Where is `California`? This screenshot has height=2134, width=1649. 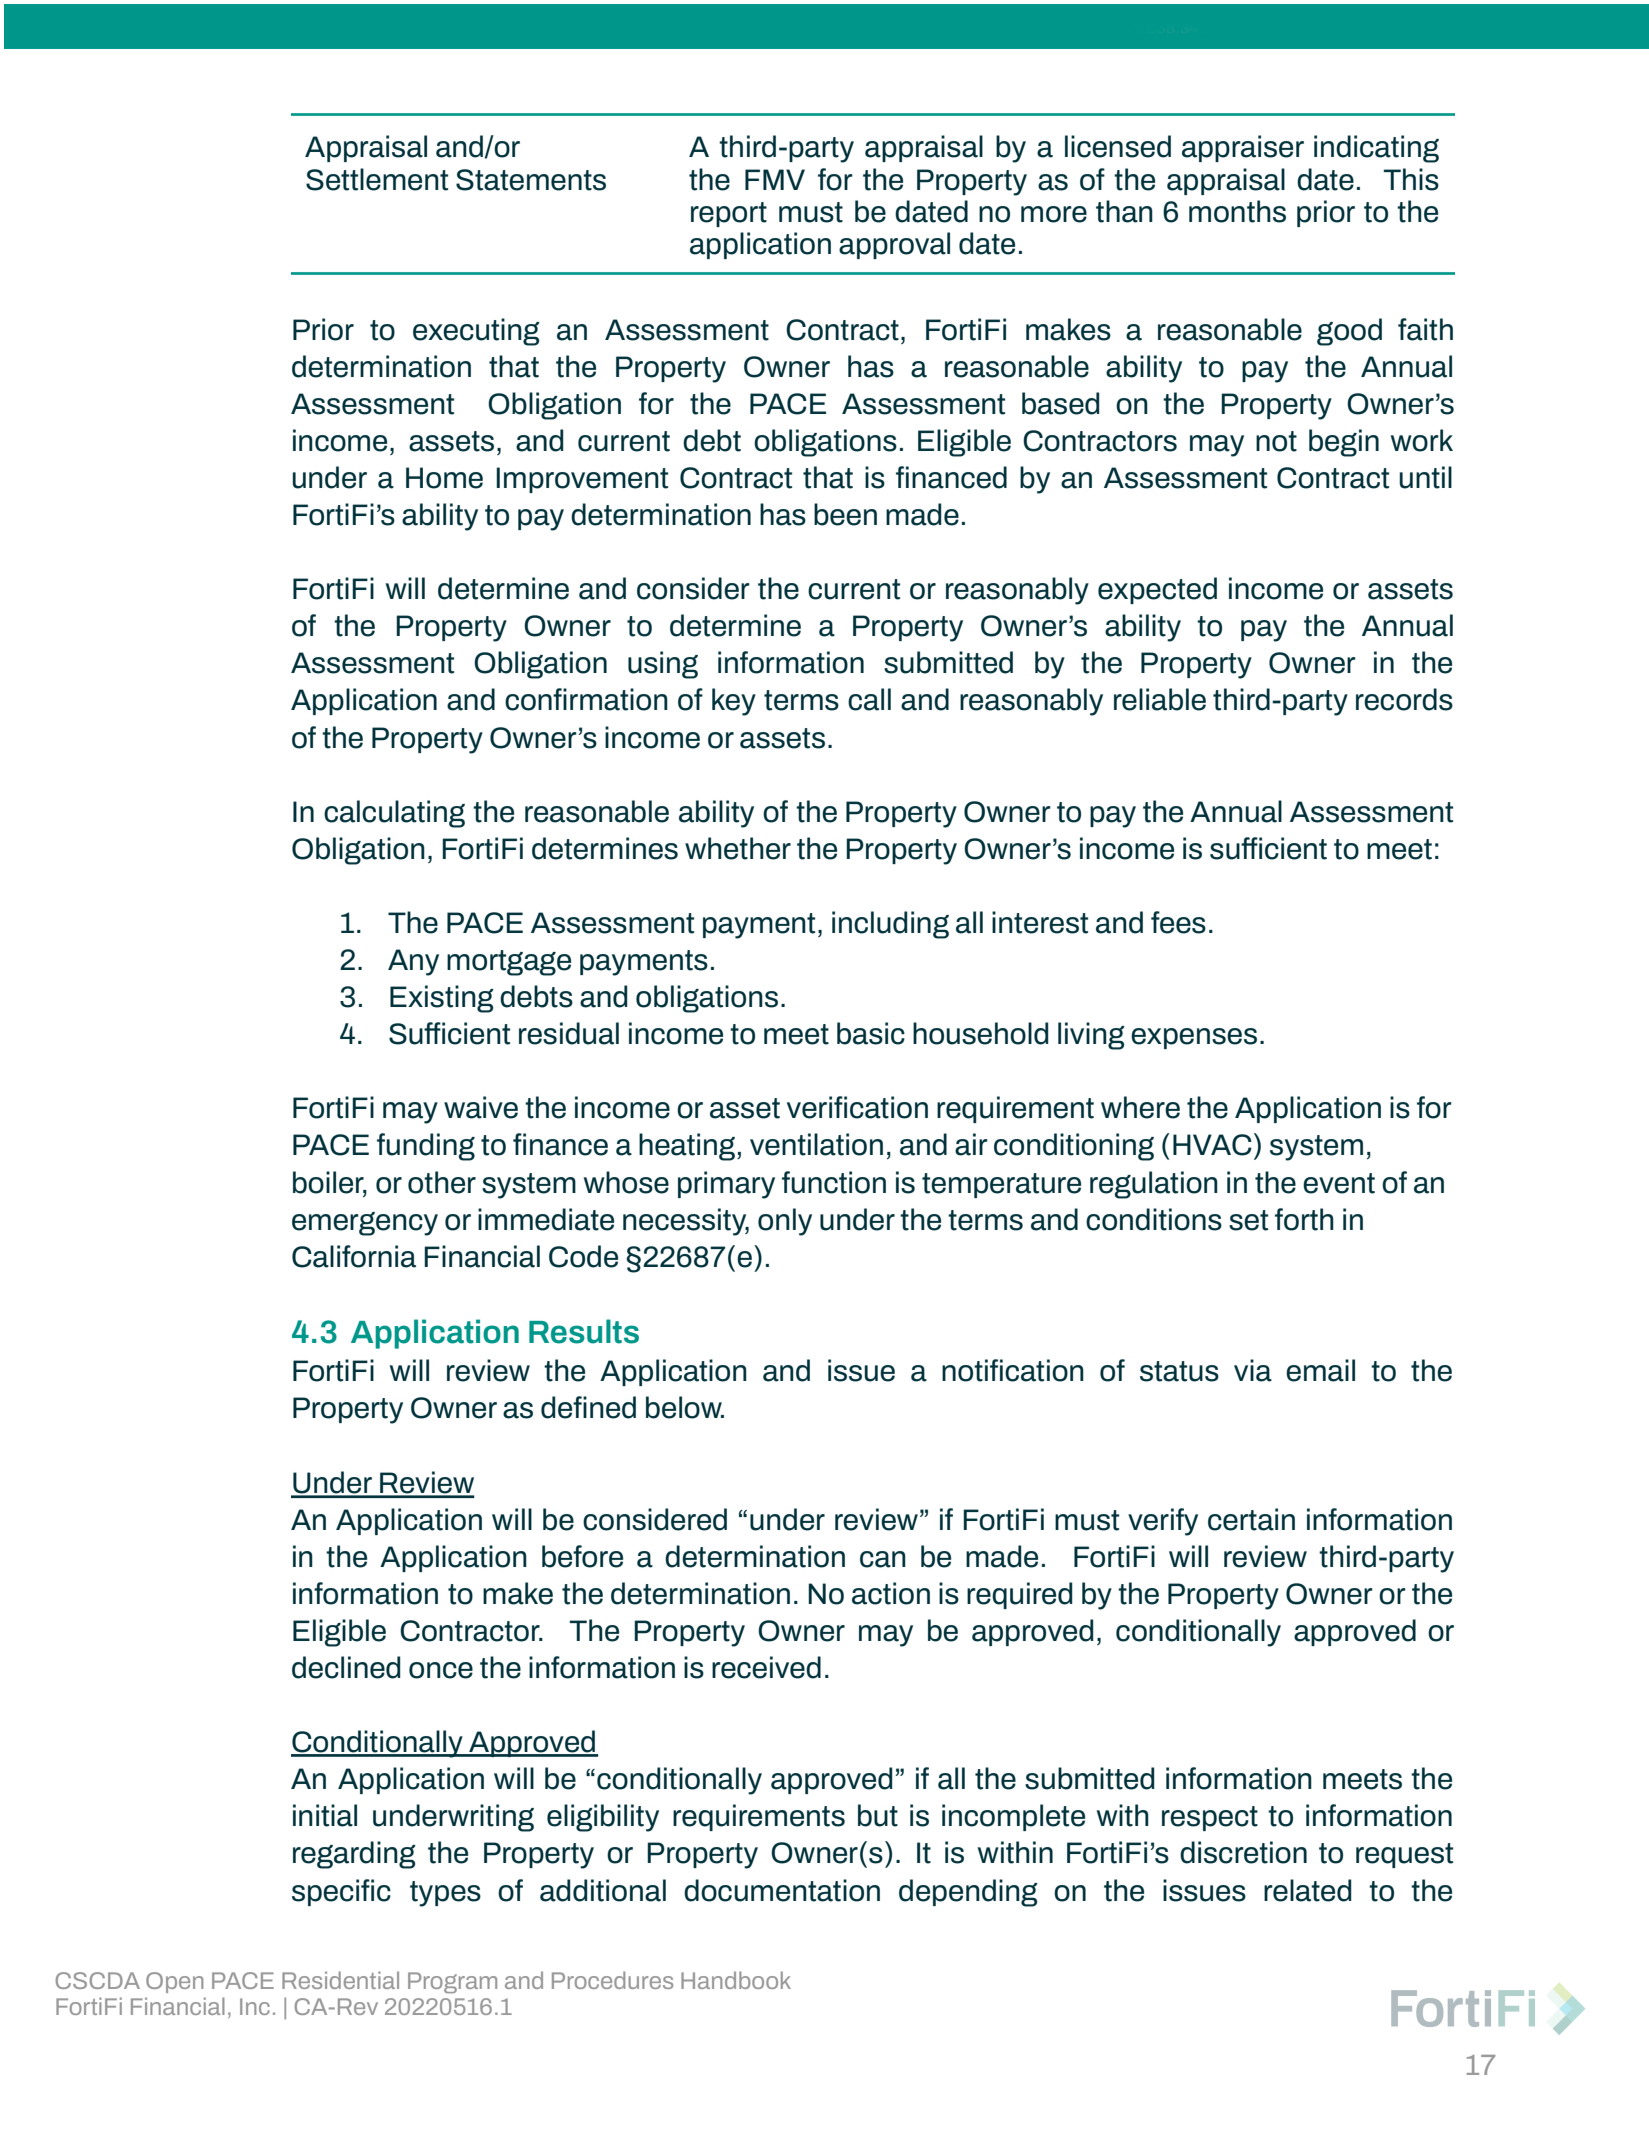 California is located at coordinates (354, 1256).
